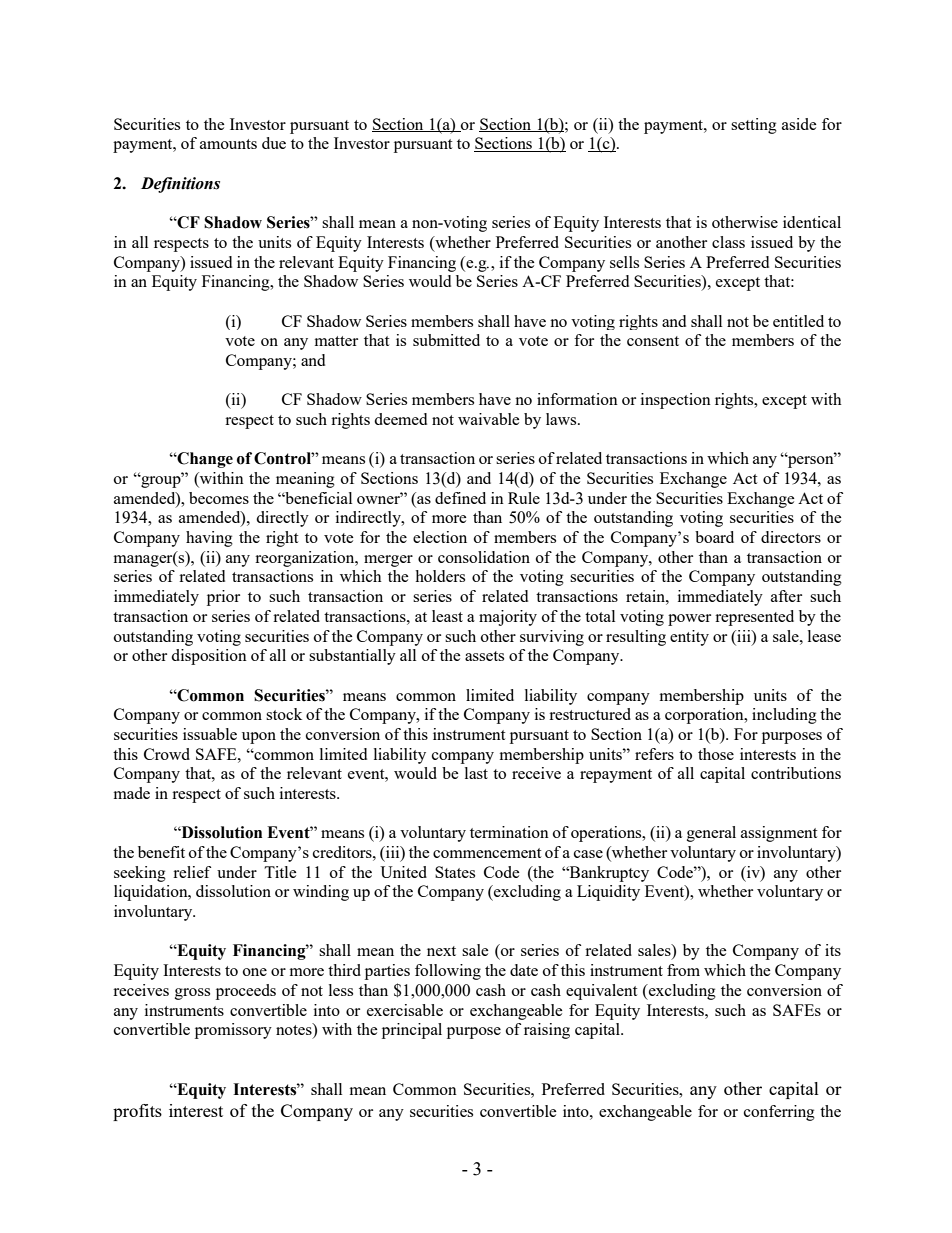 The image size is (952, 1233). I want to click on represented, so click(754, 618).
